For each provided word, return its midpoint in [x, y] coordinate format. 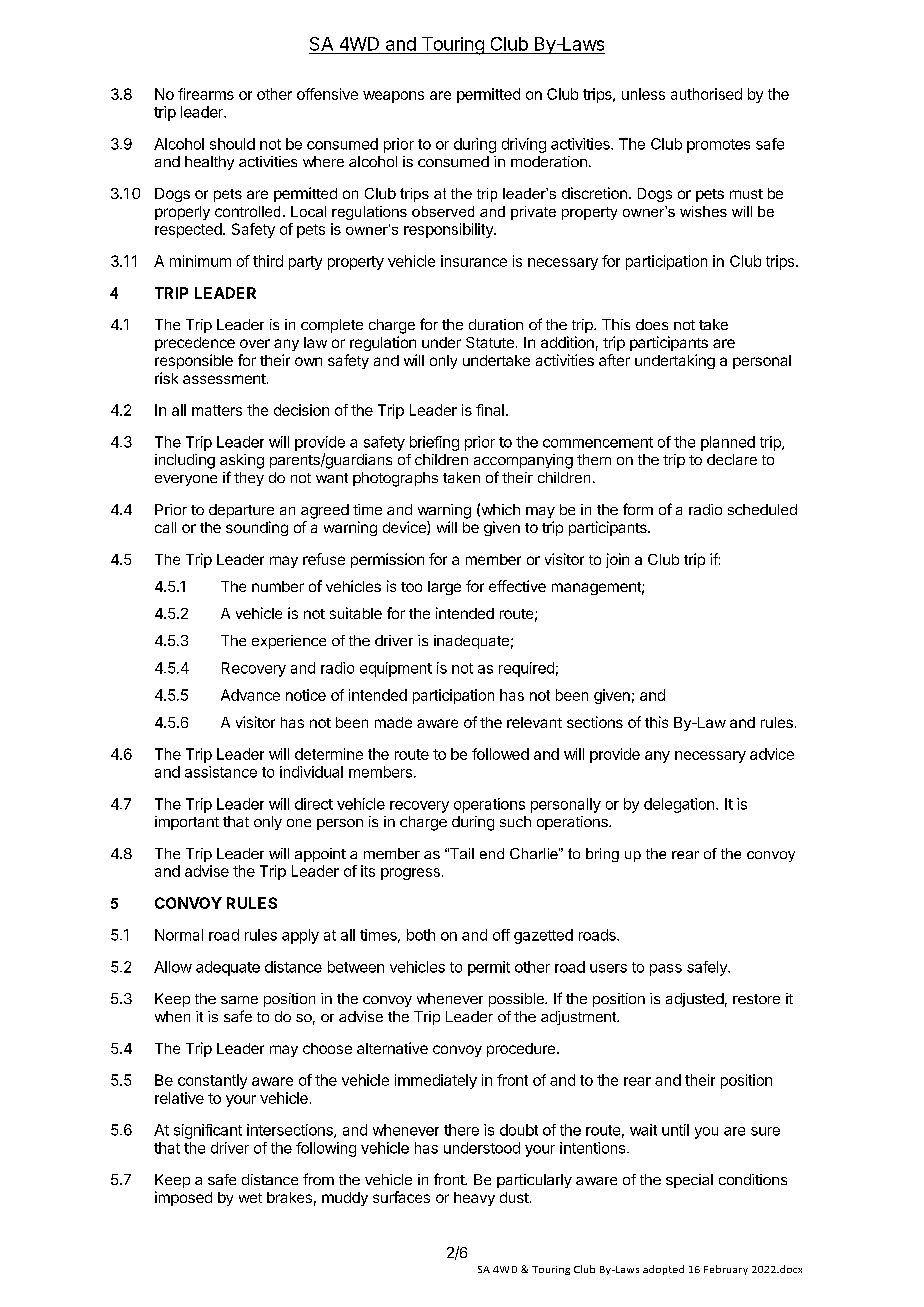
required [526, 669]
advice [772, 754]
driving [524, 145]
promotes [718, 146]
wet [250, 1198]
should [232, 144]
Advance [250, 695]
